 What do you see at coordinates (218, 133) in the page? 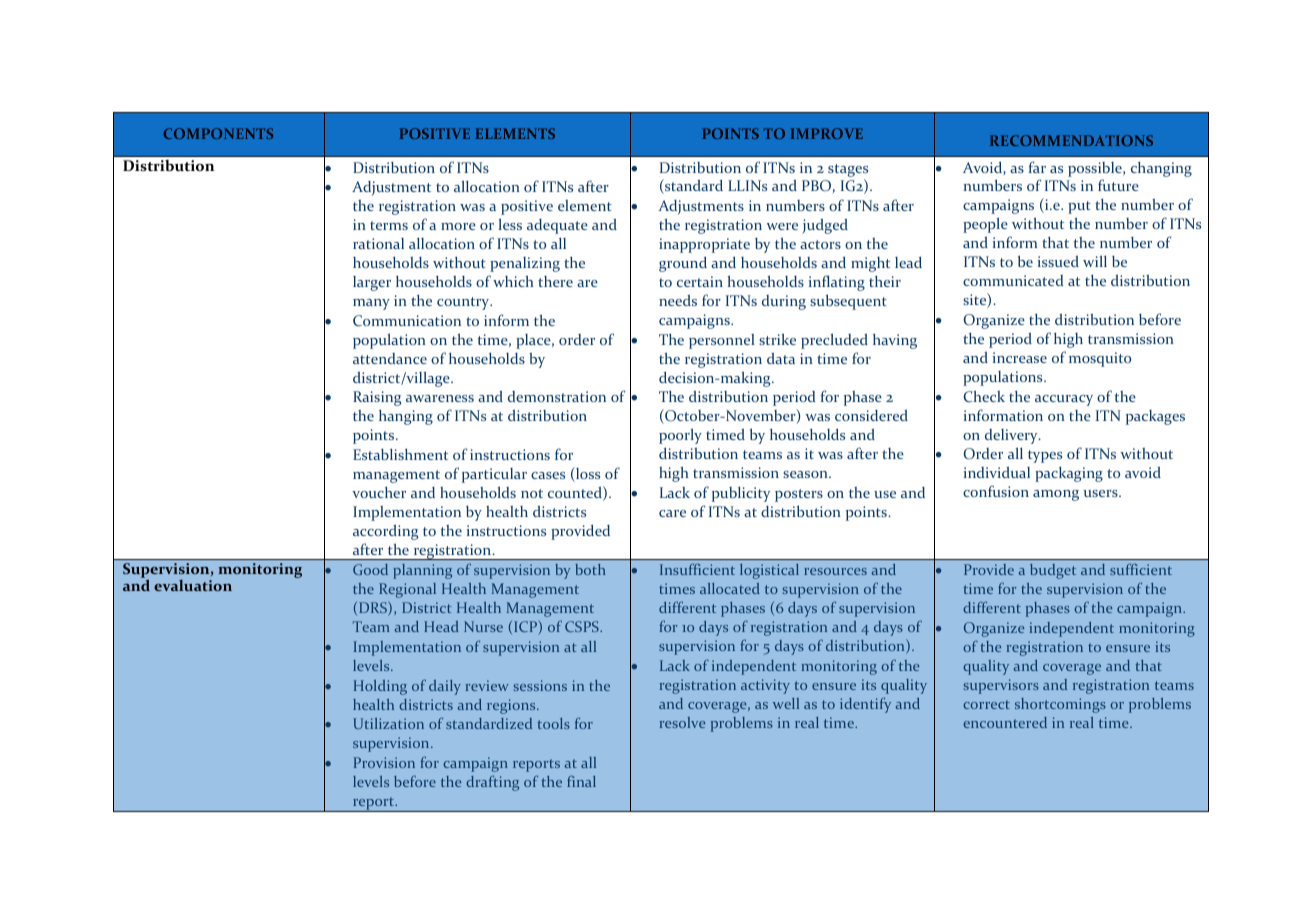
I see `COMPONENTS` at bounding box center [218, 133].
